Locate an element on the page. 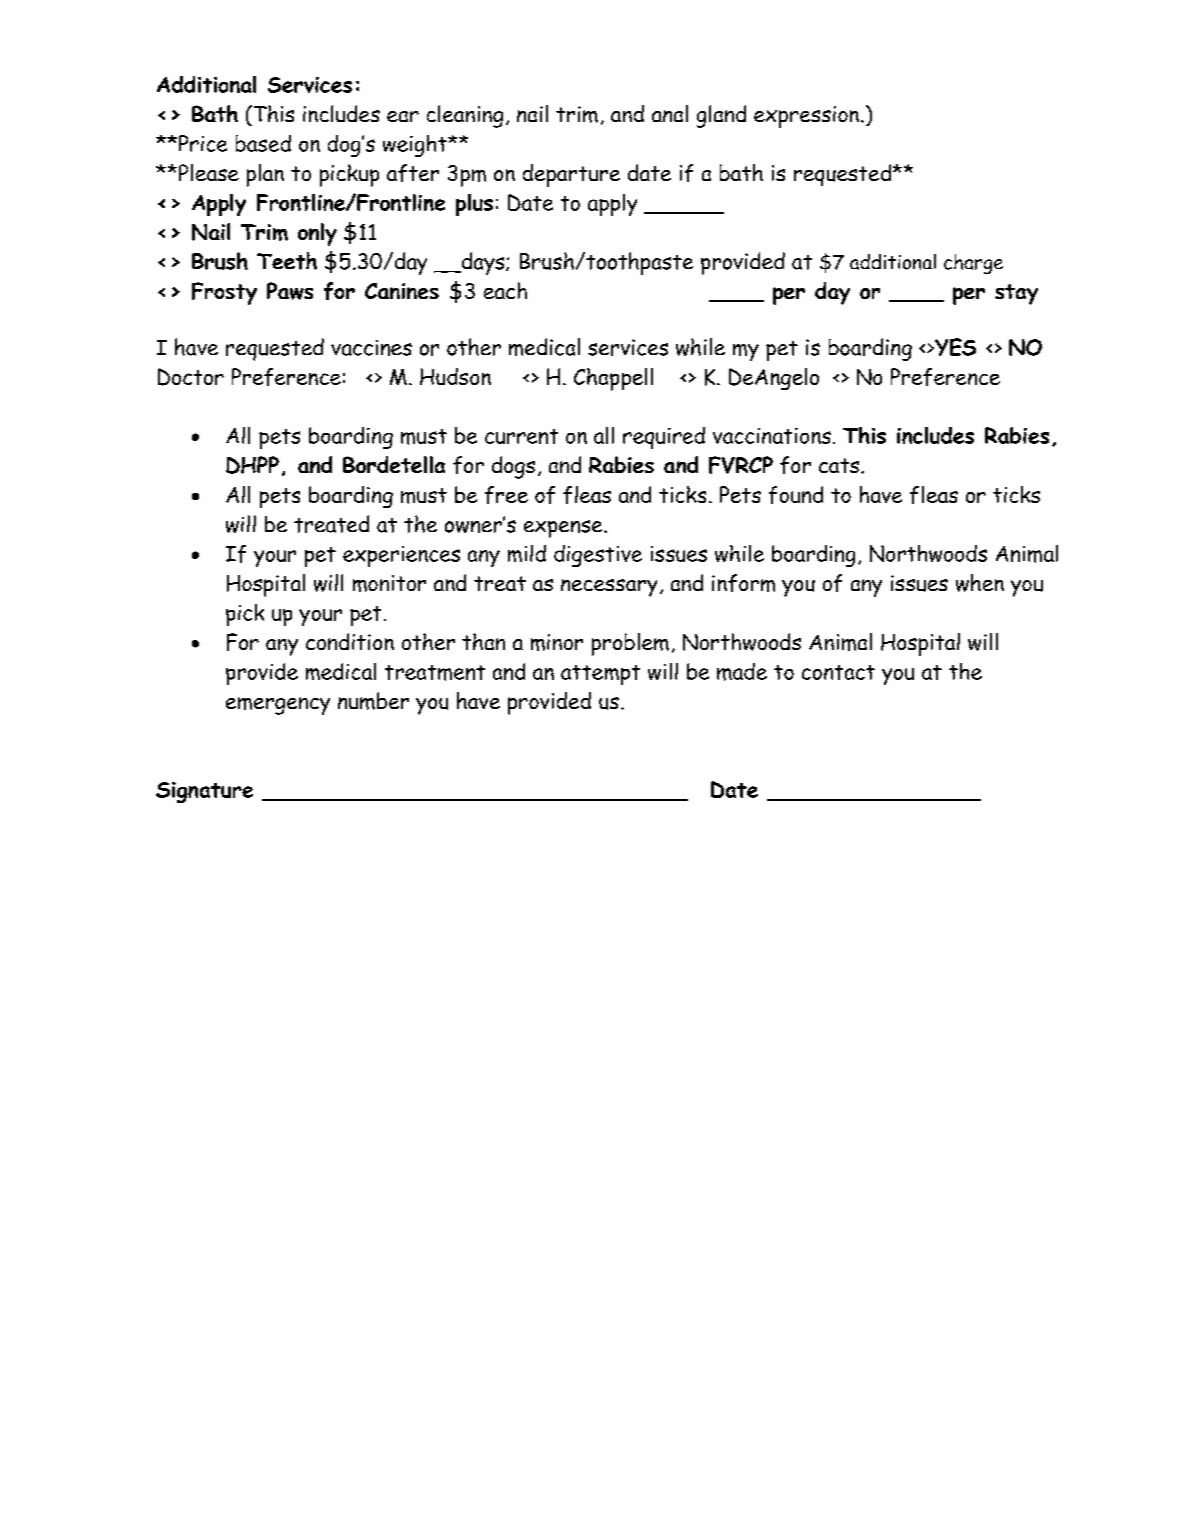 The image size is (1177, 1523). when is located at coordinates (980, 583).
